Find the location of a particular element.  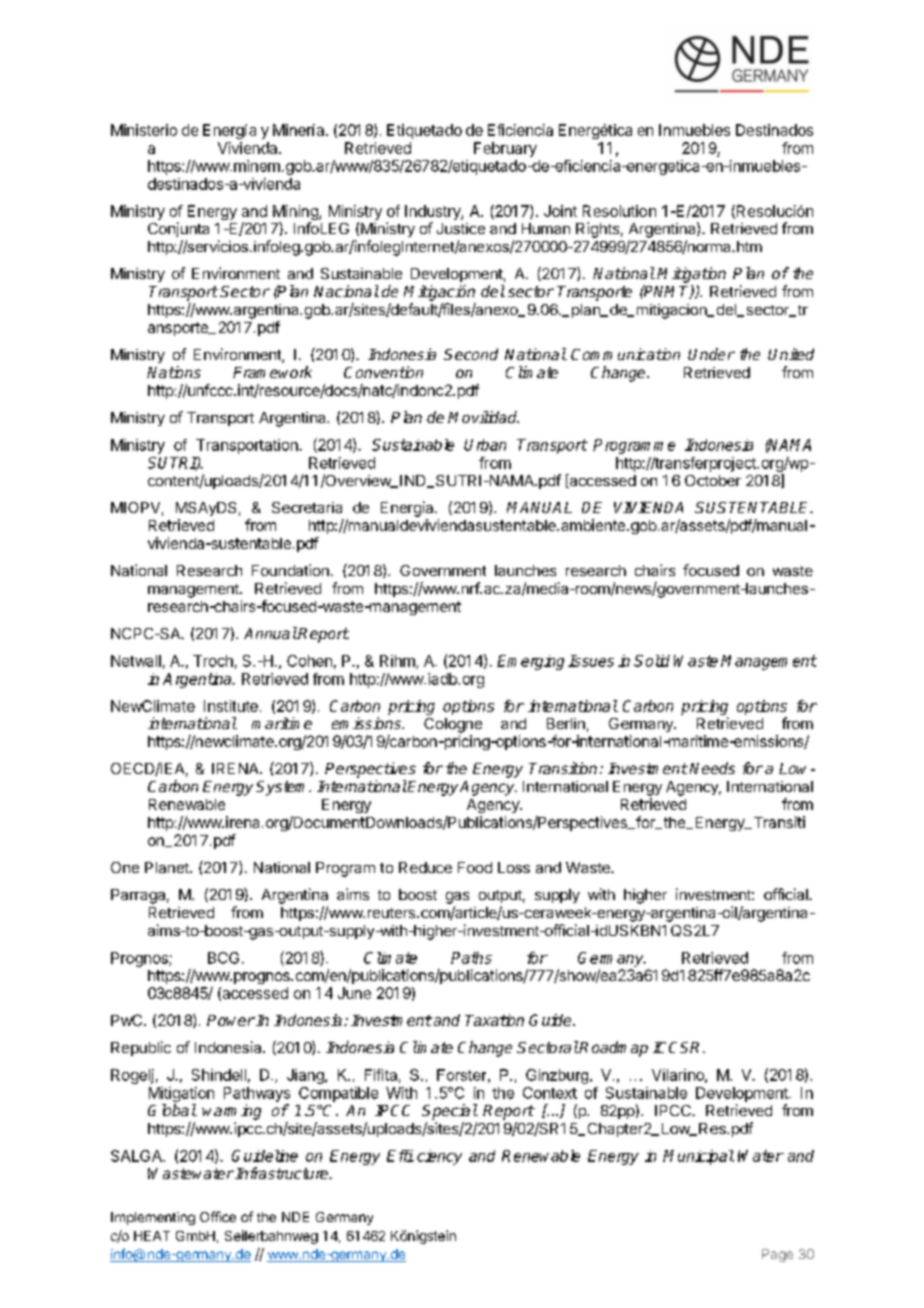

Justice is located at coordinates (461, 228).
